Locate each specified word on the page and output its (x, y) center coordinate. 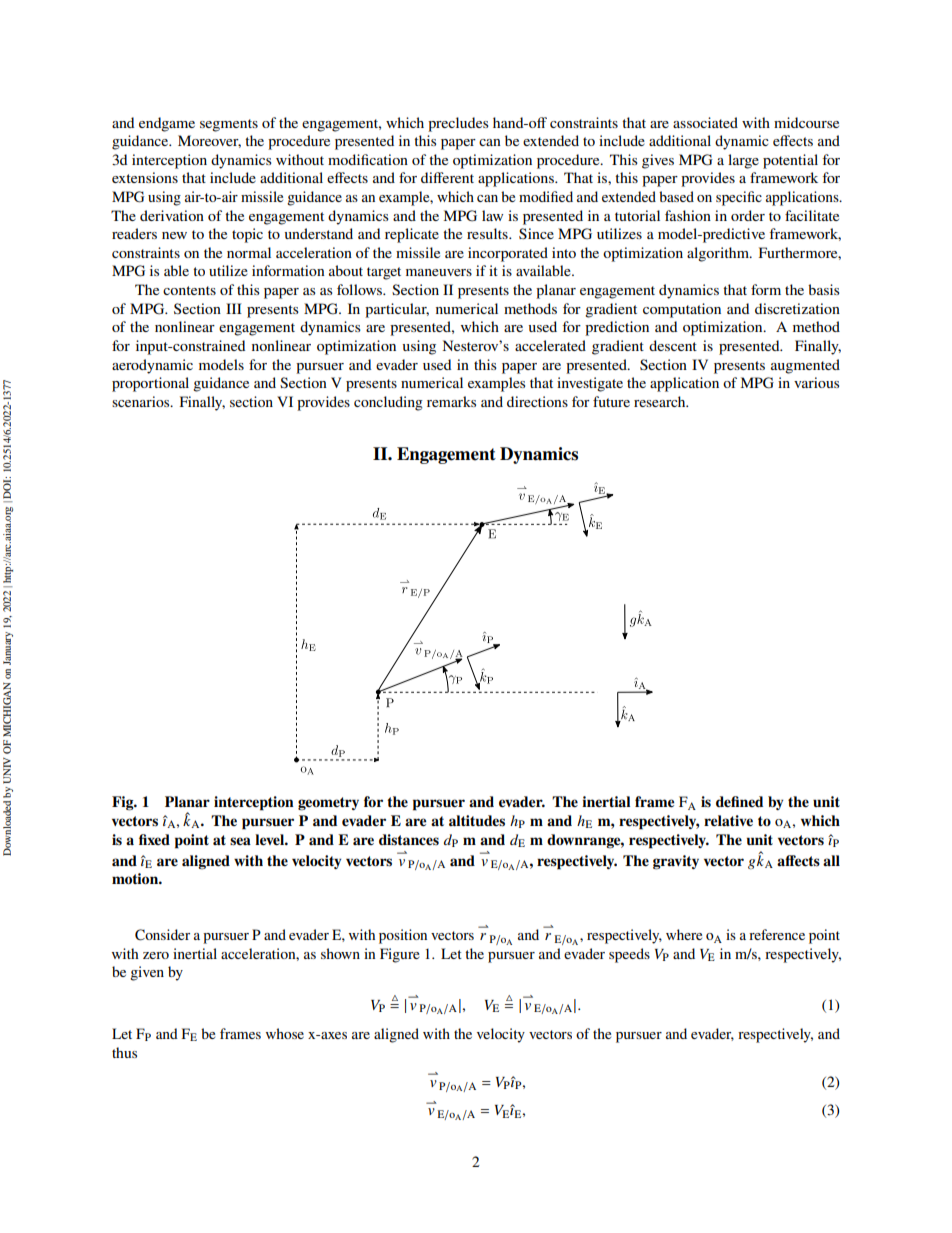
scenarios (142, 401)
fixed (154, 839)
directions (537, 401)
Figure (400, 955)
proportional (150, 384)
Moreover (209, 141)
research (661, 401)
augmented (805, 366)
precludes (458, 124)
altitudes (477, 821)
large (743, 161)
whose (285, 1033)
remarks (451, 401)
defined (739, 801)
